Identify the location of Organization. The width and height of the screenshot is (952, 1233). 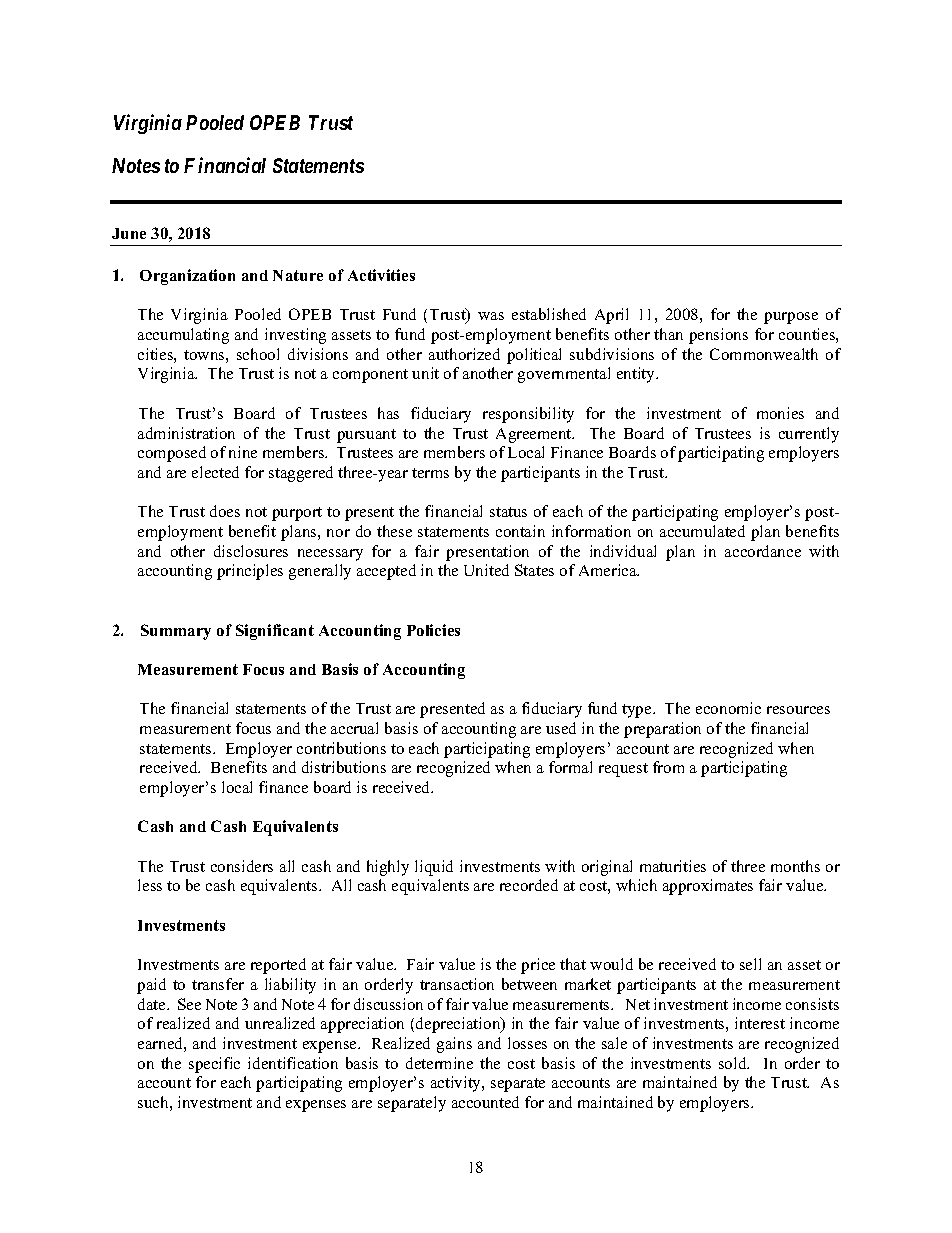
(187, 277).
